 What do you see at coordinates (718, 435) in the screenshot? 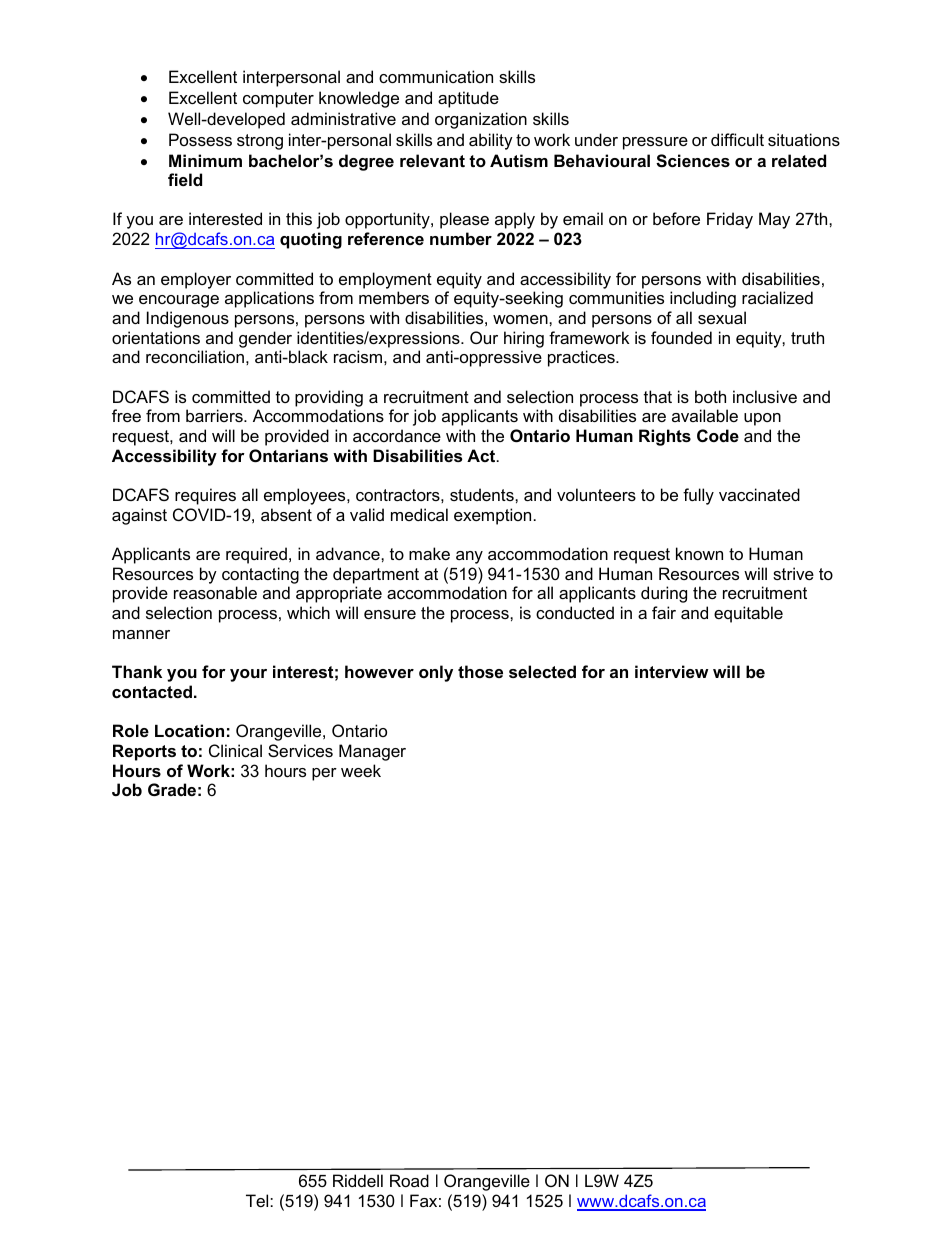
I see `Code` at bounding box center [718, 435].
